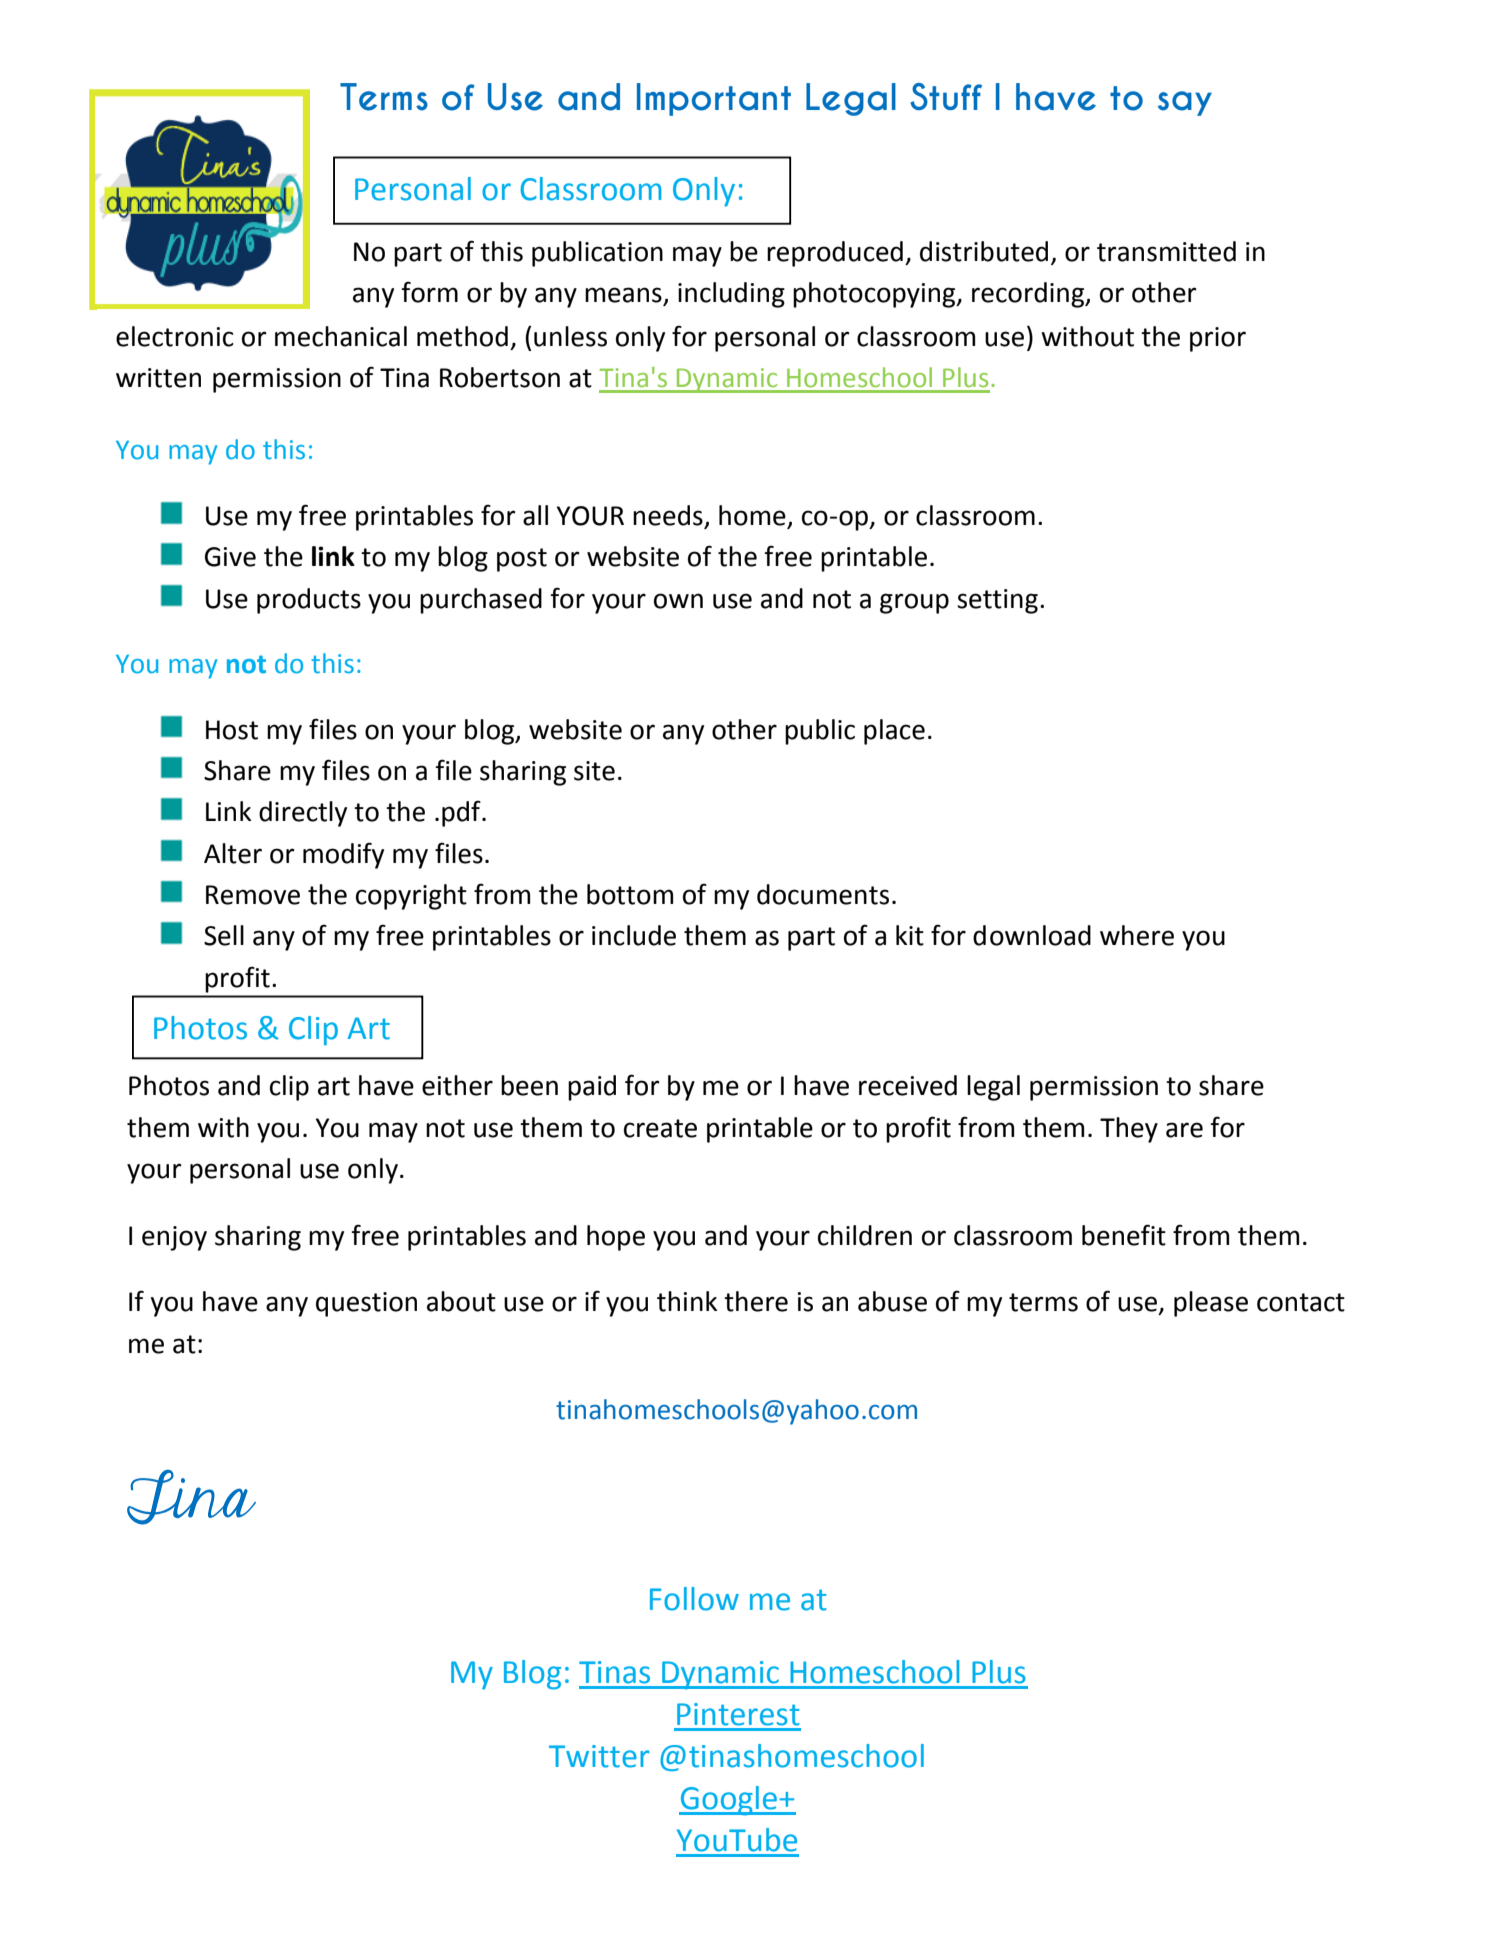 The width and height of the screenshot is (1501, 1943). Describe the element at coordinates (1218, 339) in the screenshot. I see `prior` at that location.
